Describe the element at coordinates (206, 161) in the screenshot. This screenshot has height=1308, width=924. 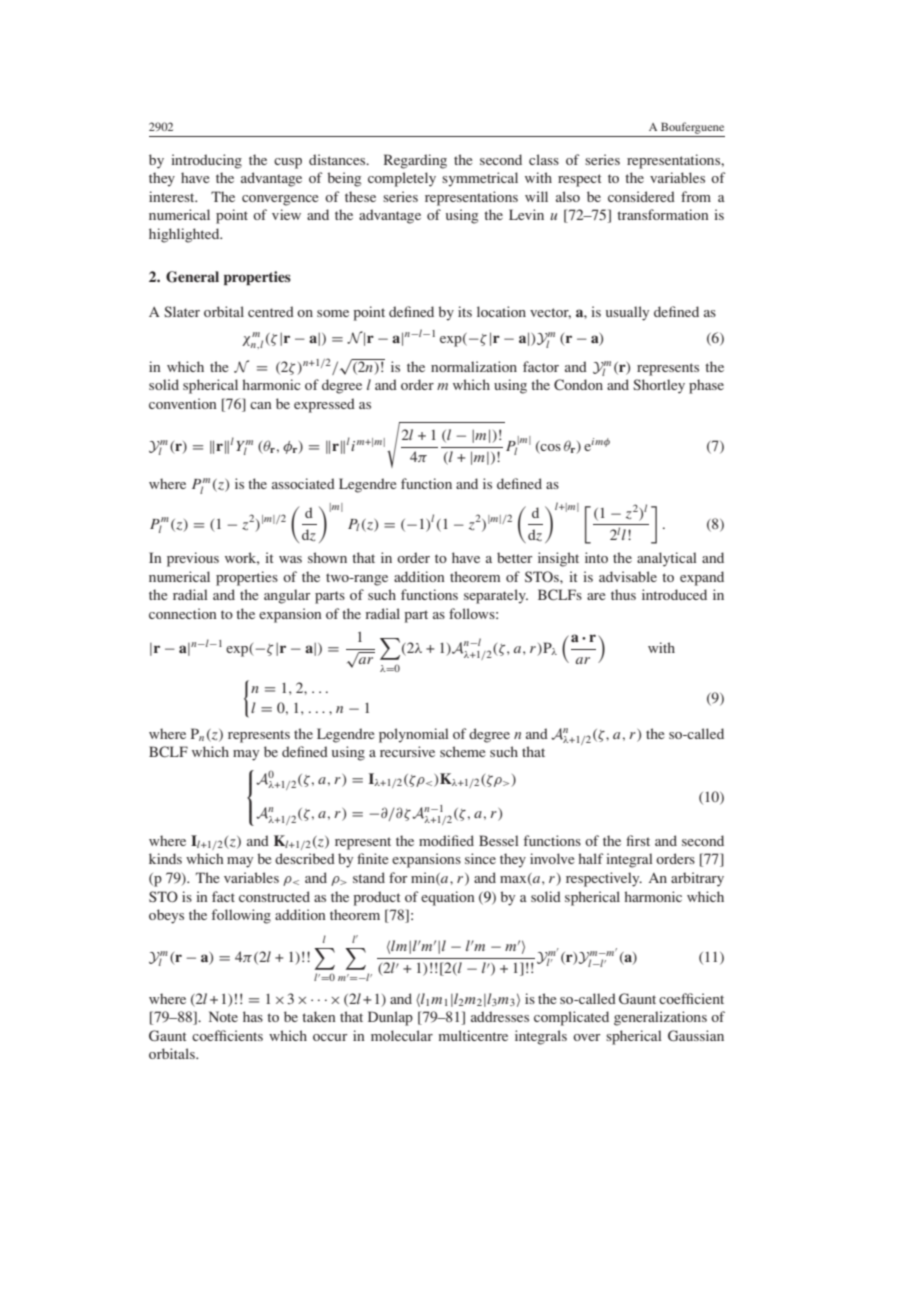
I see `introducing` at that location.
